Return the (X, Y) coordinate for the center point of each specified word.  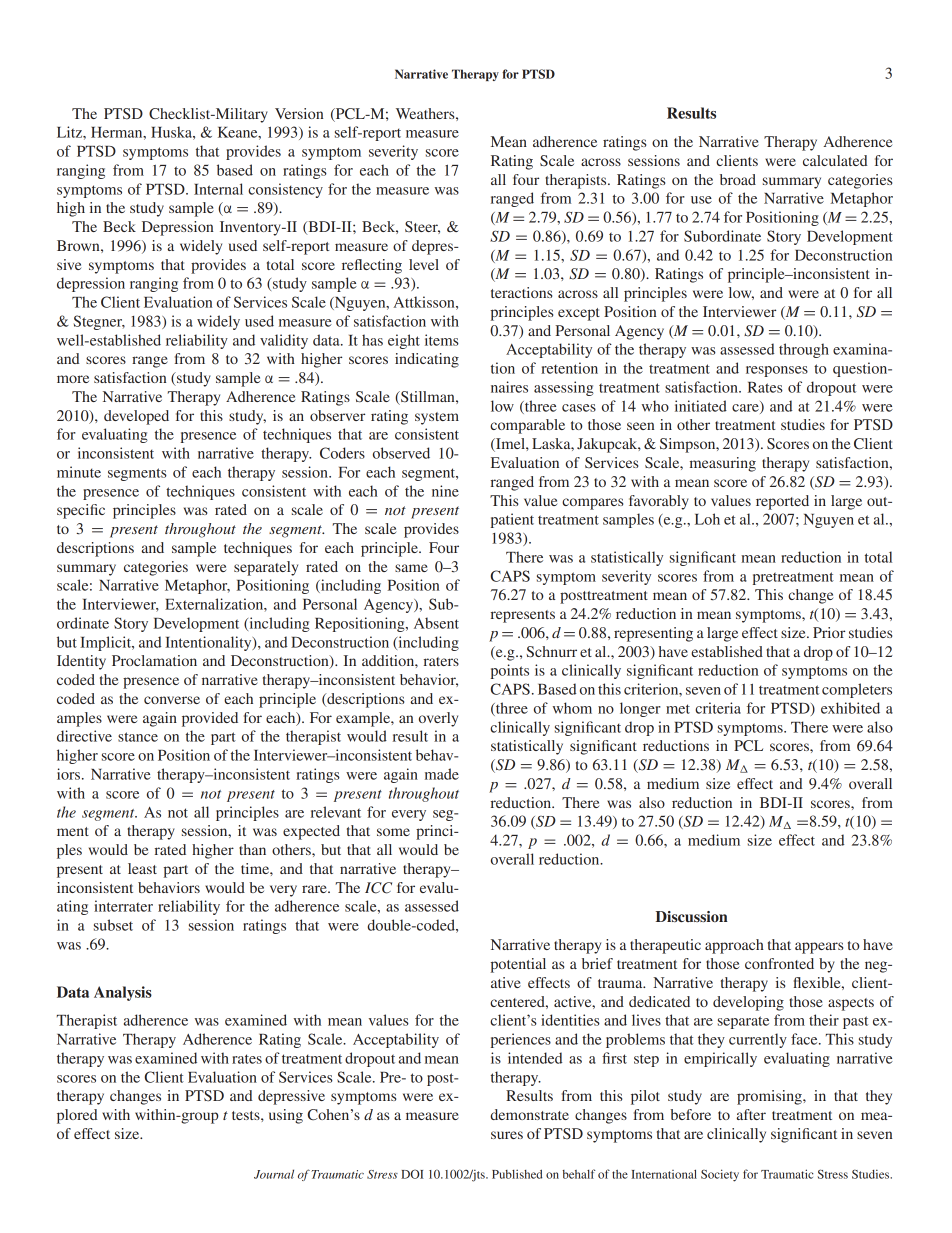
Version (299, 113)
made (442, 774)
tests (247, 1115)
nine (445, 491)
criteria (718, 708)
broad (738, 179)
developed (136, 417)
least (142, 868)
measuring (723, 464)
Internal (218, 189)
